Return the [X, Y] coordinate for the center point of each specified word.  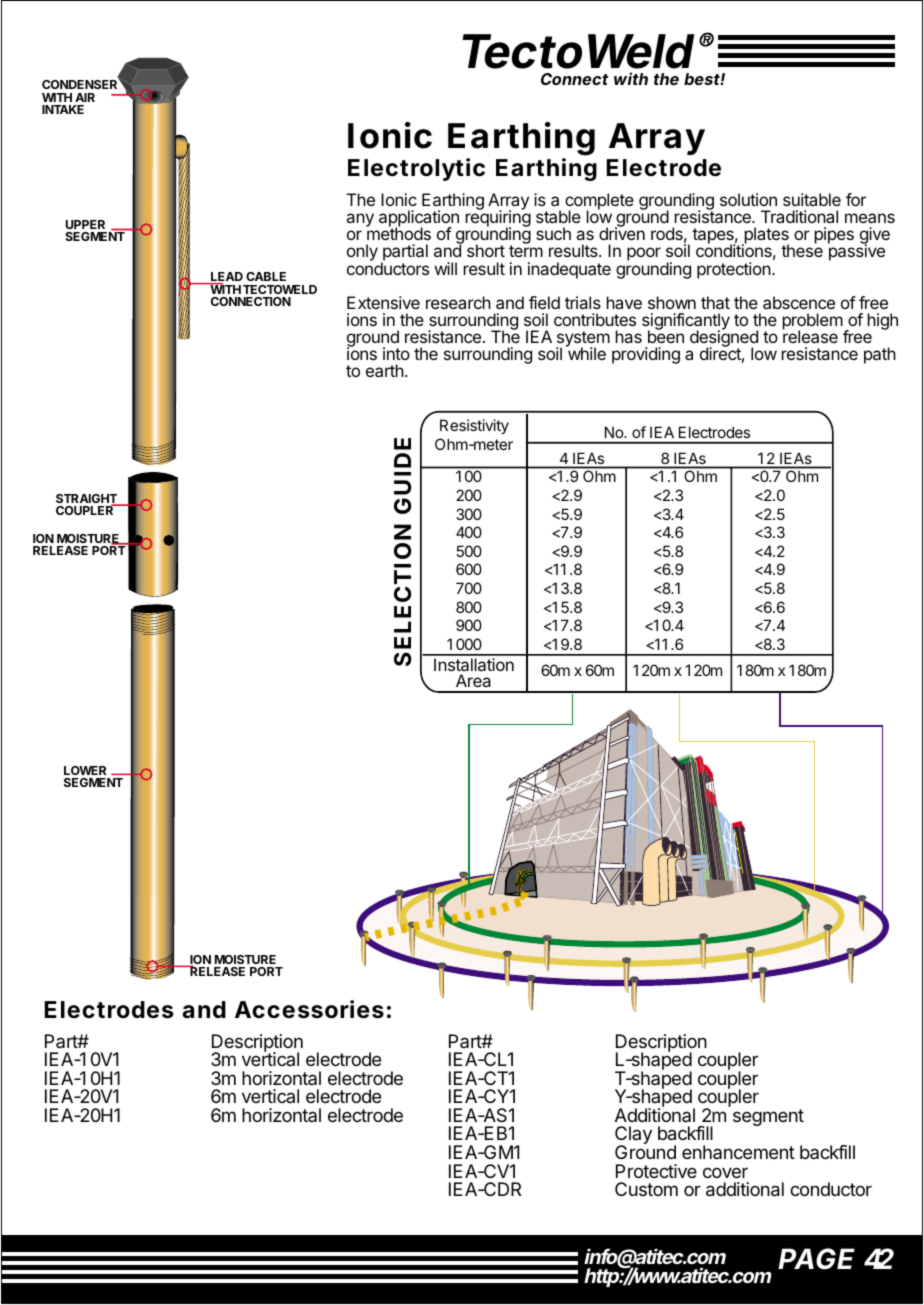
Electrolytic [416, 169]
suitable [812, 199]
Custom [646, 1189]
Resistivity [474, 426]
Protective [656, 1171]
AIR [85, 97]
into [396, 353]
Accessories [309, 1009]
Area [473, 680]
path [880, 355]
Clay [633, 1136]
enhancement [738, 1152]
